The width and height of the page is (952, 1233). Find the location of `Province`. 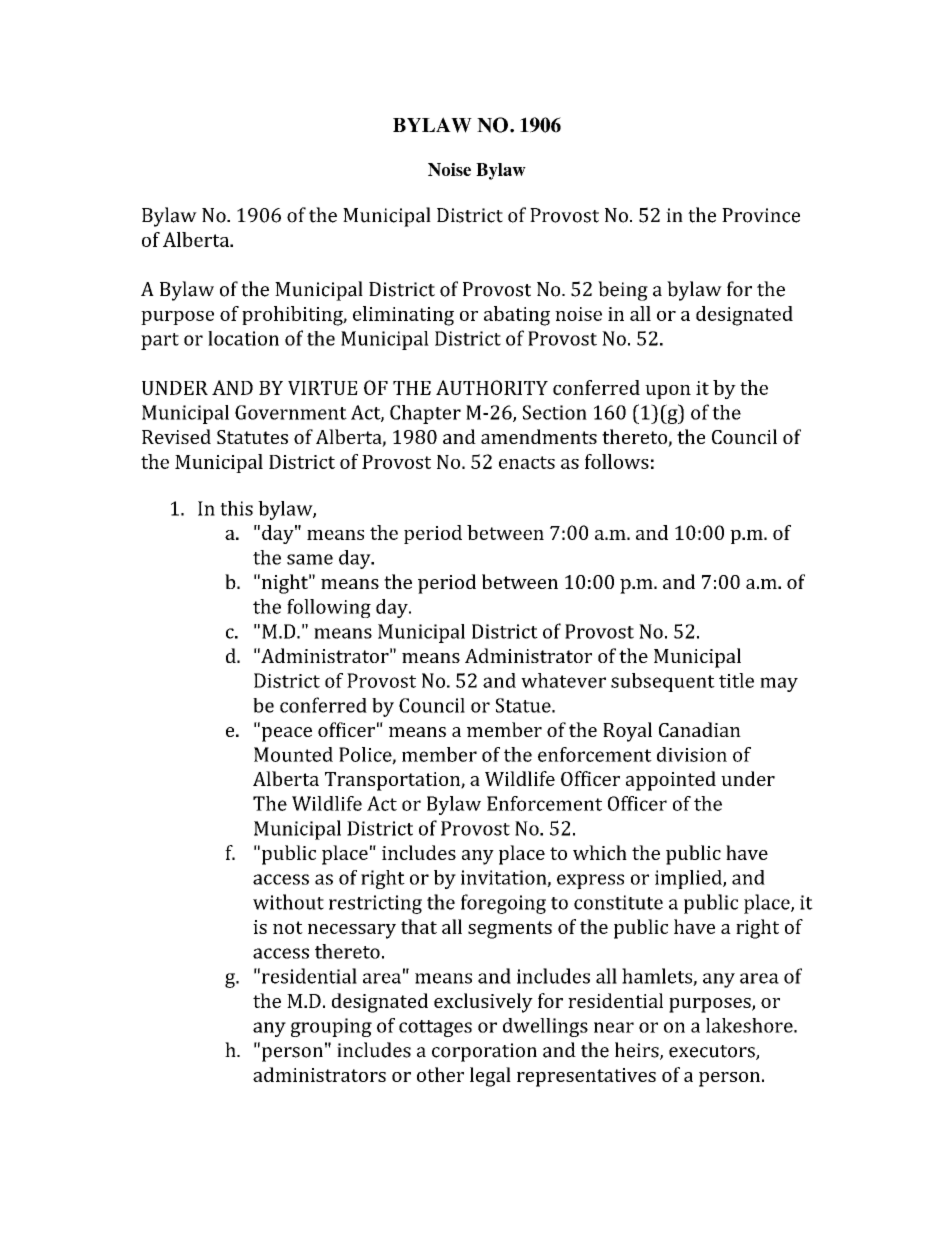

Province is located at coordinates (761, 215).
